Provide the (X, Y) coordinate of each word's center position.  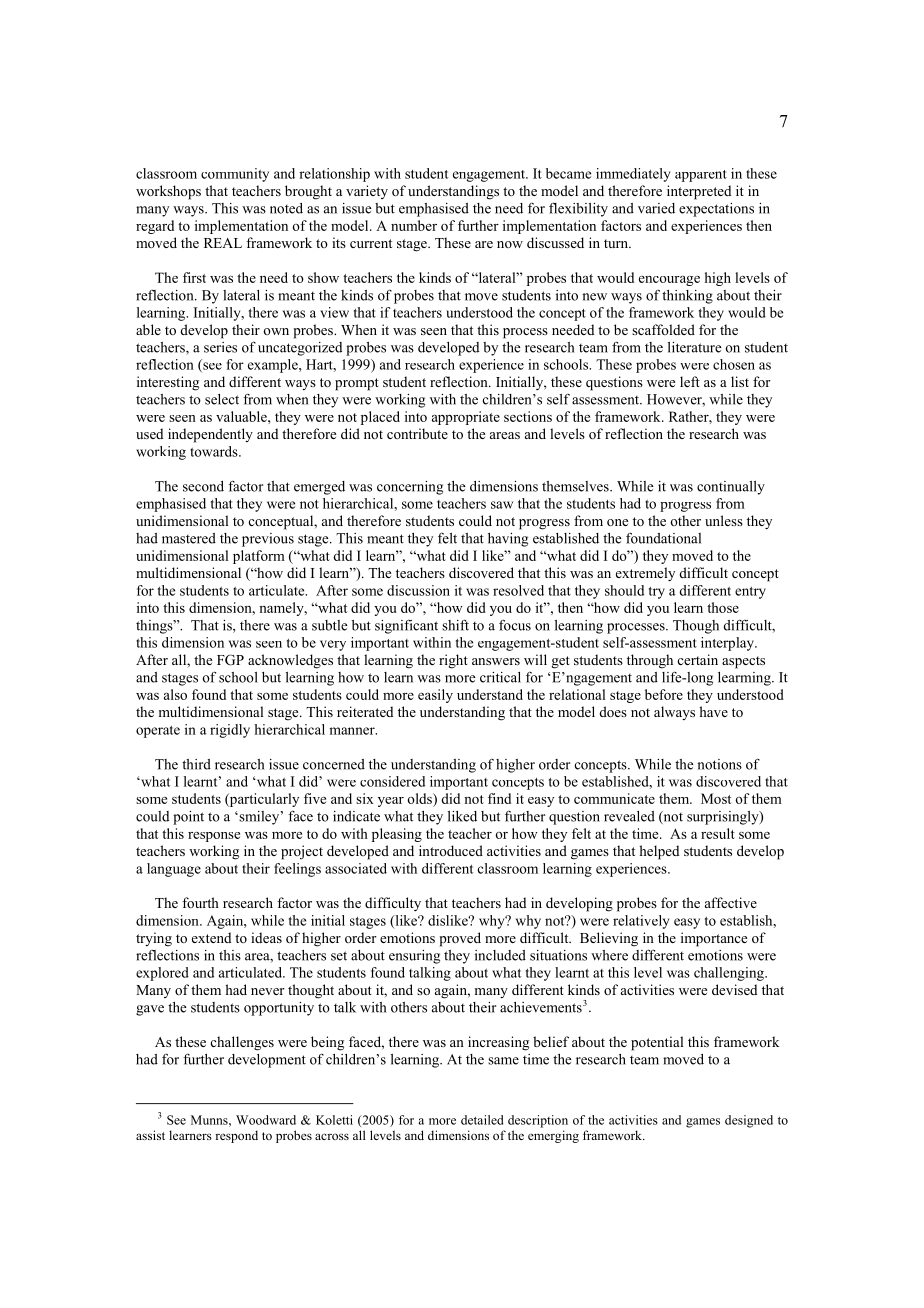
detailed (482, 1120)
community (235, 175)
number (414, 225)
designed (749, 1121)
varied (656, 208)
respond (236, 1136)
